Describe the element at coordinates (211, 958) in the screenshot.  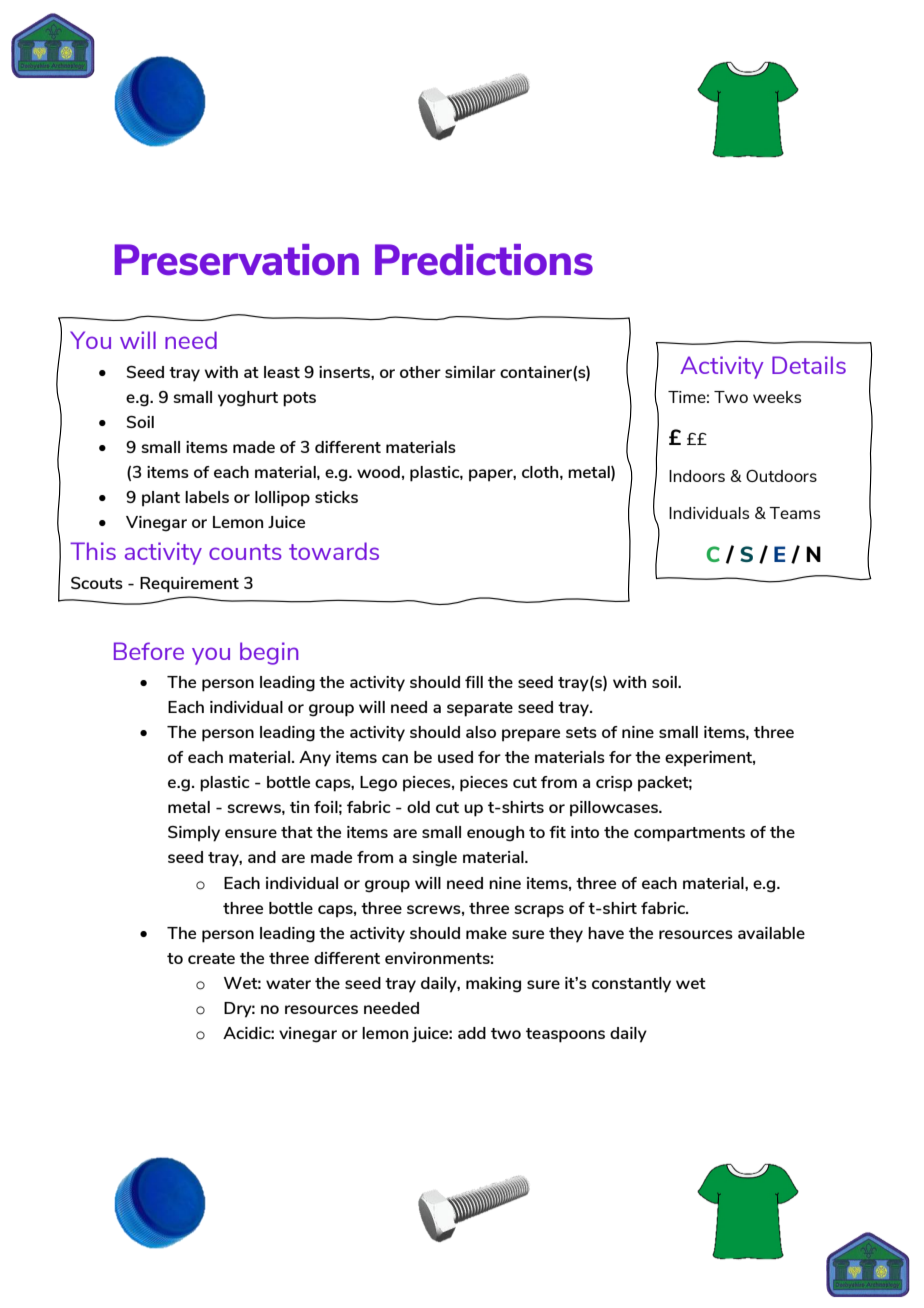
I see `create` at that location.
